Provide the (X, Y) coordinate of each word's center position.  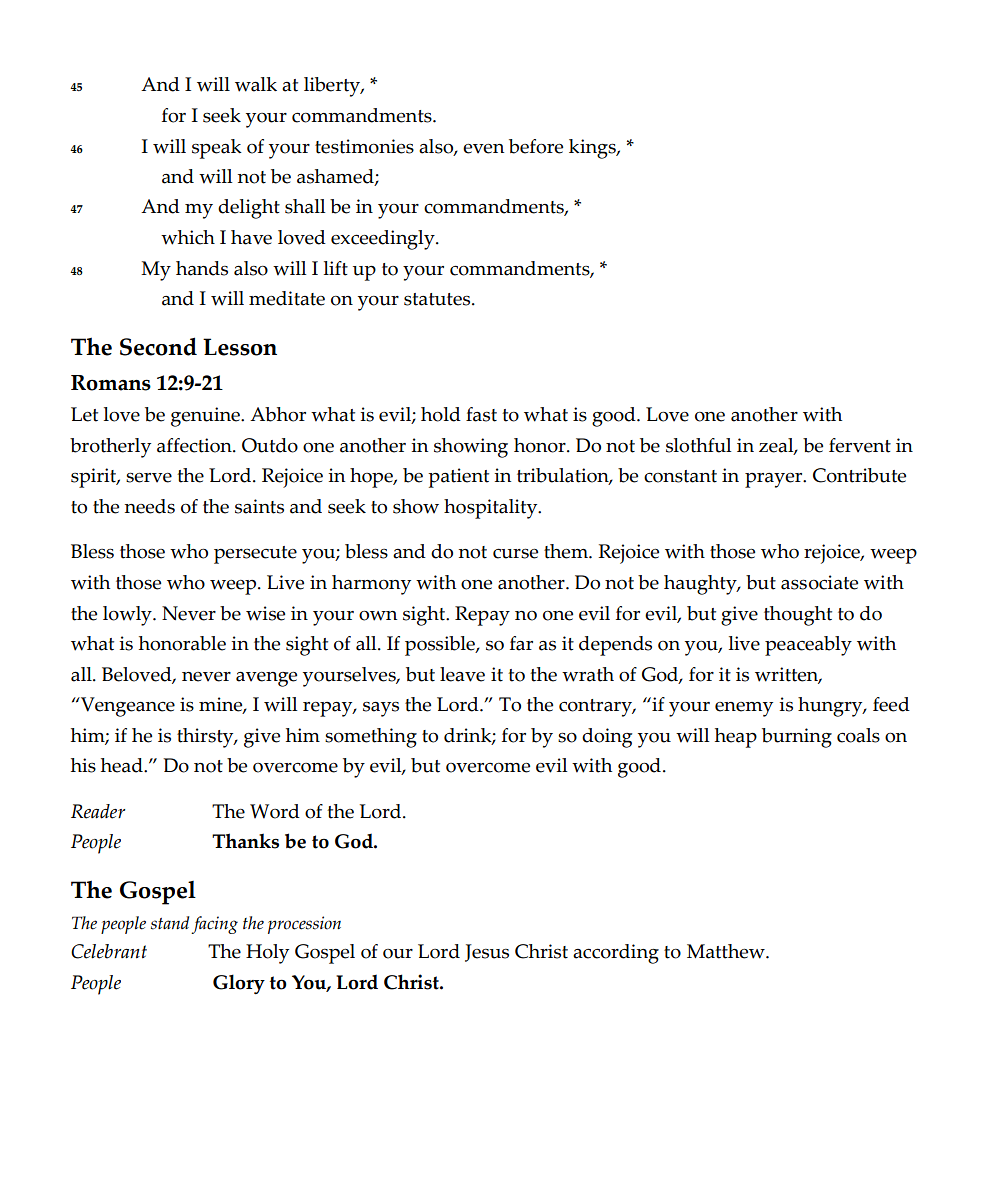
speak (217, 149)
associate (819, 582)
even (483, 149)
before (536, 146)
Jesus (487, 953)
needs (150, 506)
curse (515, 553)
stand (170, 923)
